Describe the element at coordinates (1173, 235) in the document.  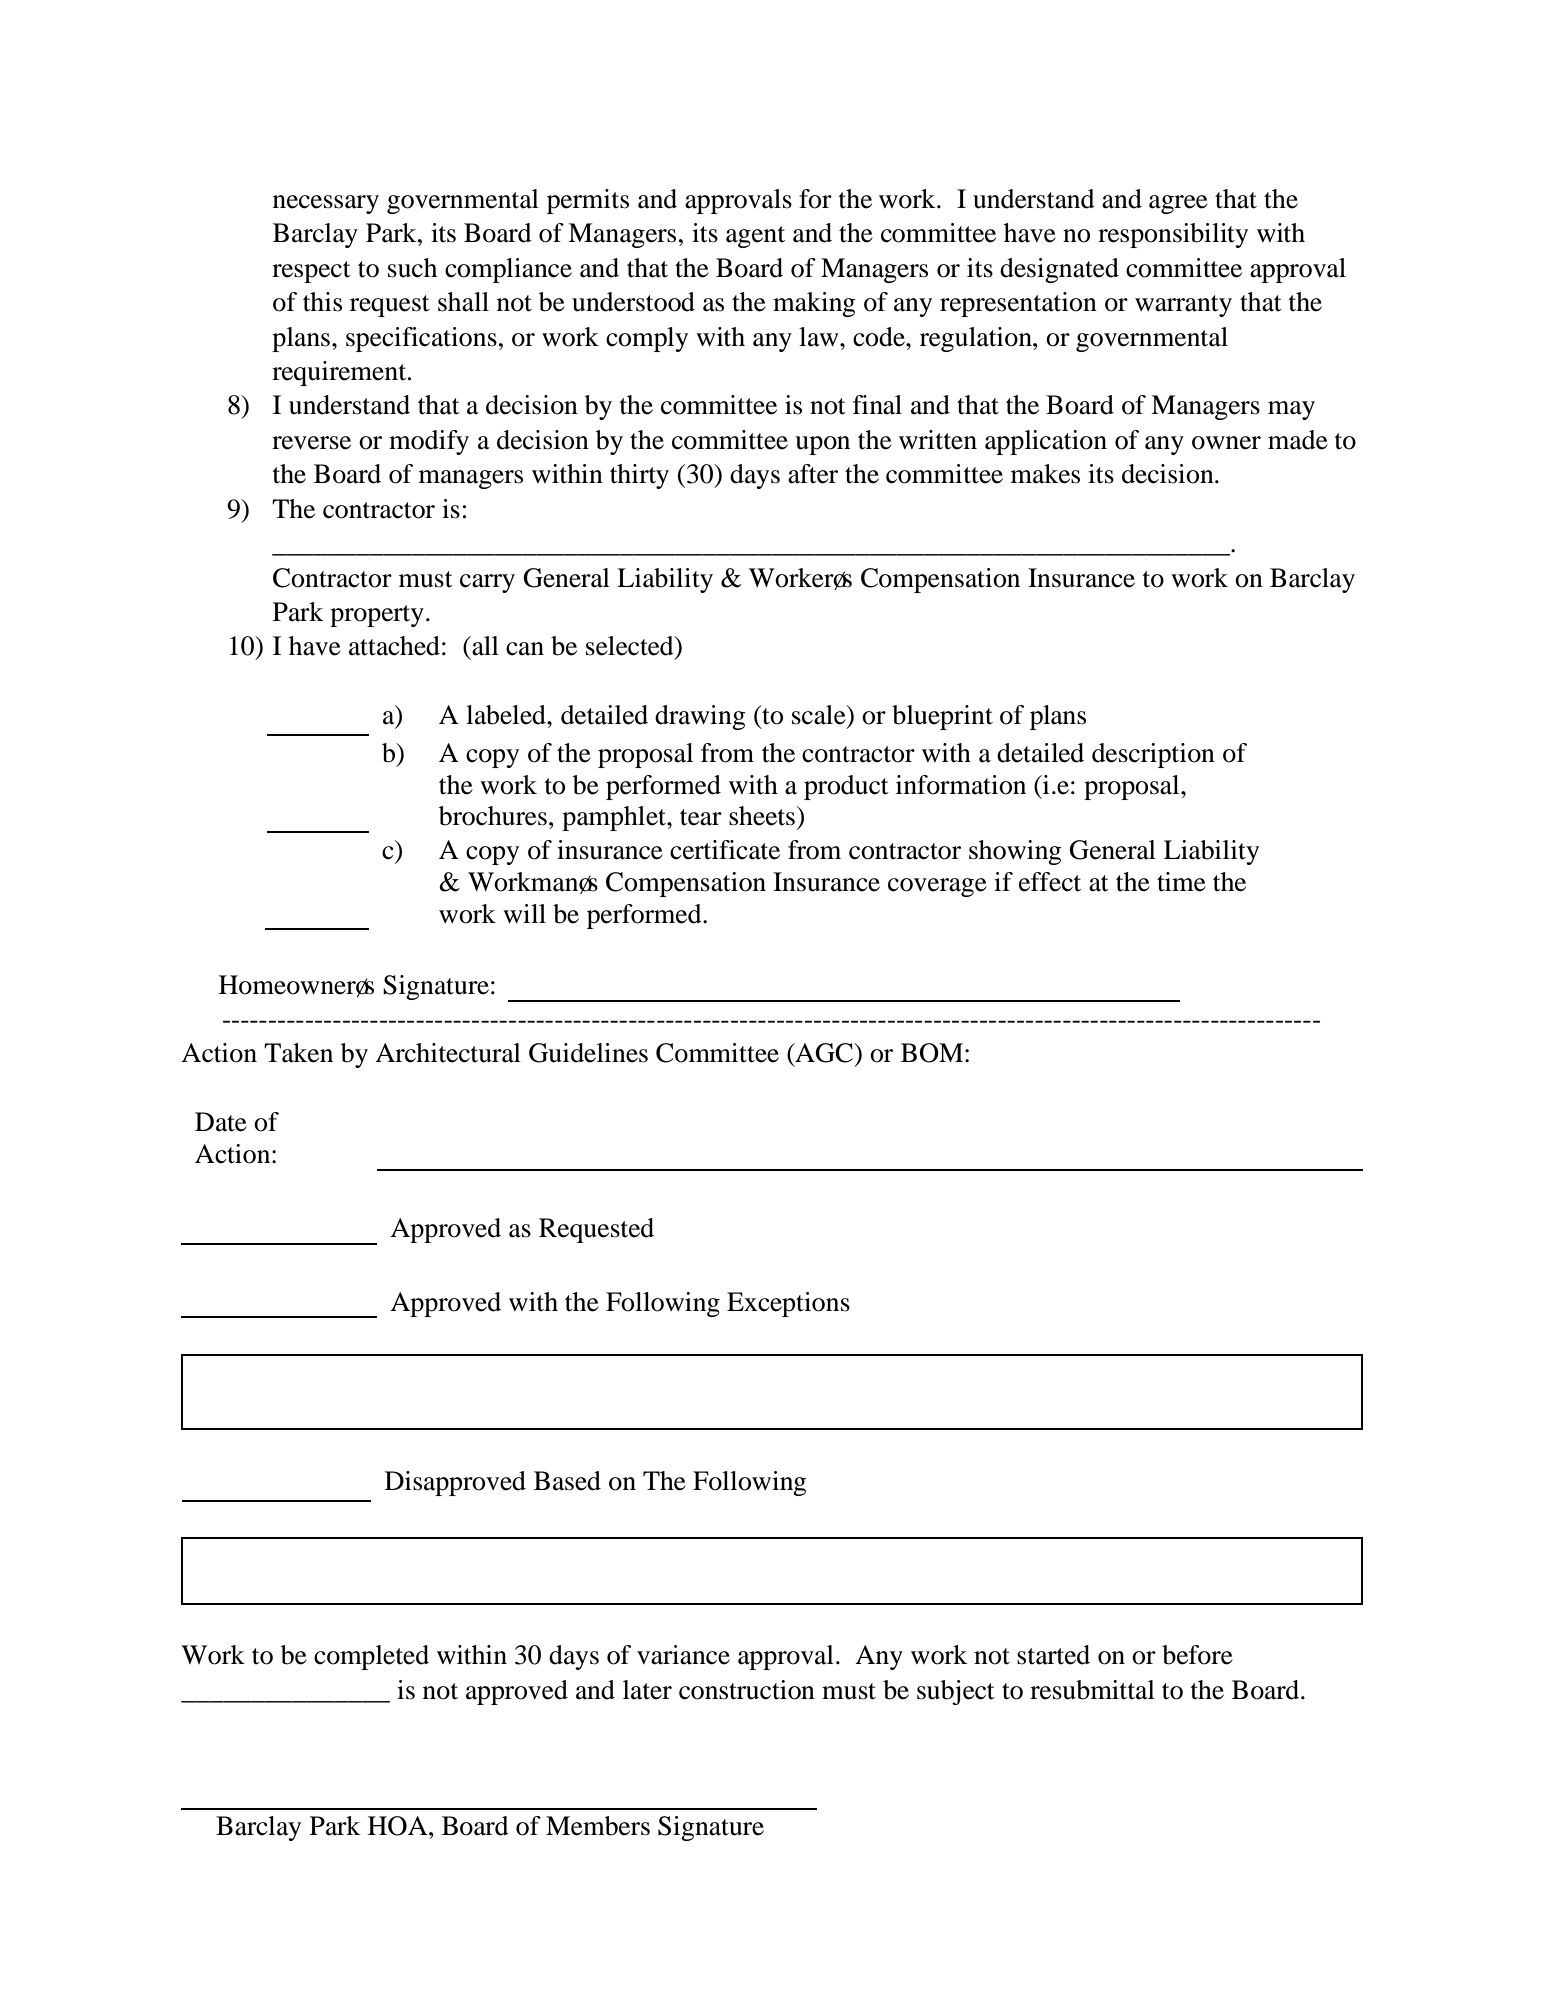
I see `responsibility` at that location.
